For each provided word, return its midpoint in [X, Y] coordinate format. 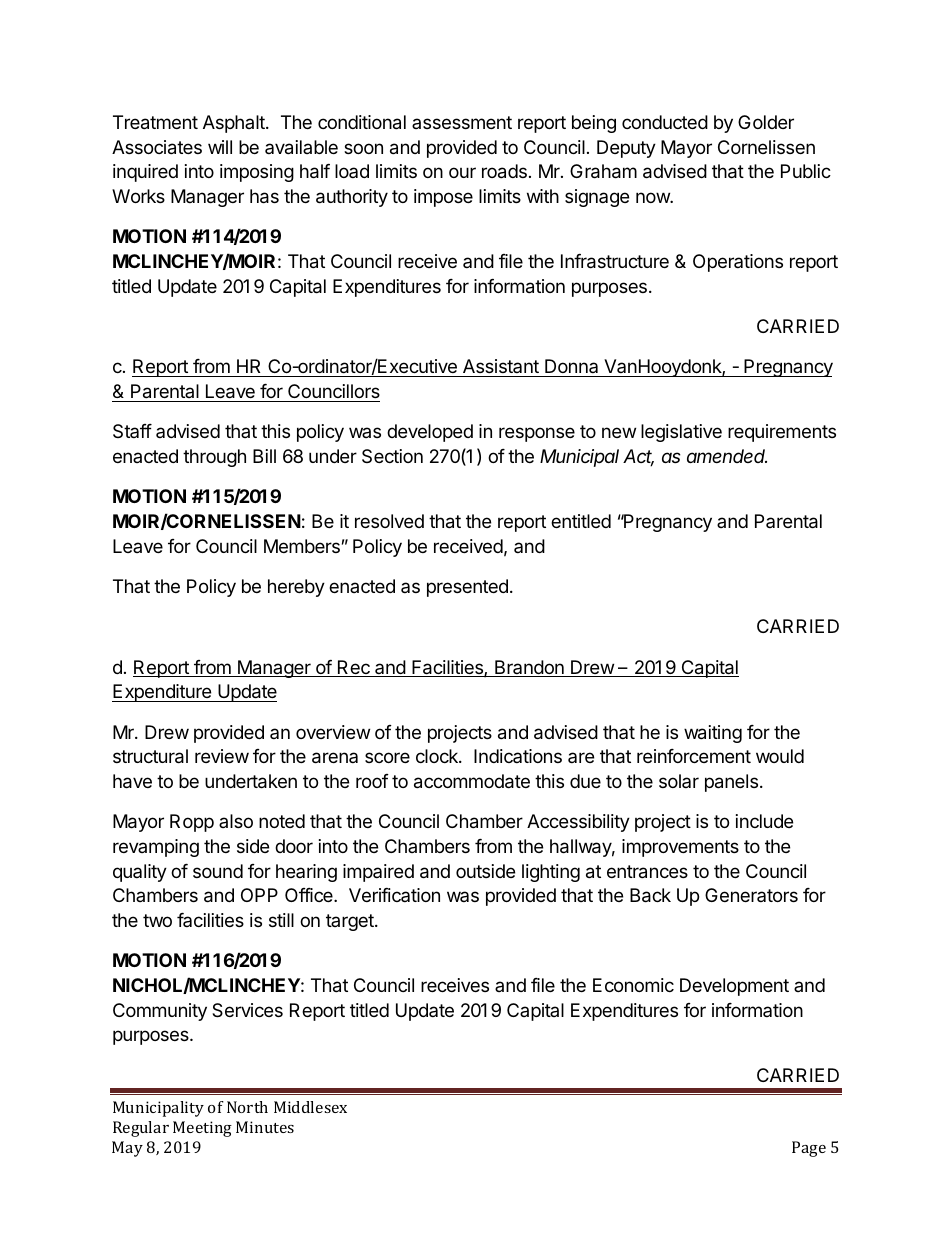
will [220, 147]
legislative [681, 433]
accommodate [472, 781]
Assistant [501, 368]
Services [247, 1010]
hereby [296, 588]
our [462, 172]
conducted [665, 122]
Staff [132, 431]
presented [467, 588]
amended [727, 456]
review [222, 756]
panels [731, 783]
